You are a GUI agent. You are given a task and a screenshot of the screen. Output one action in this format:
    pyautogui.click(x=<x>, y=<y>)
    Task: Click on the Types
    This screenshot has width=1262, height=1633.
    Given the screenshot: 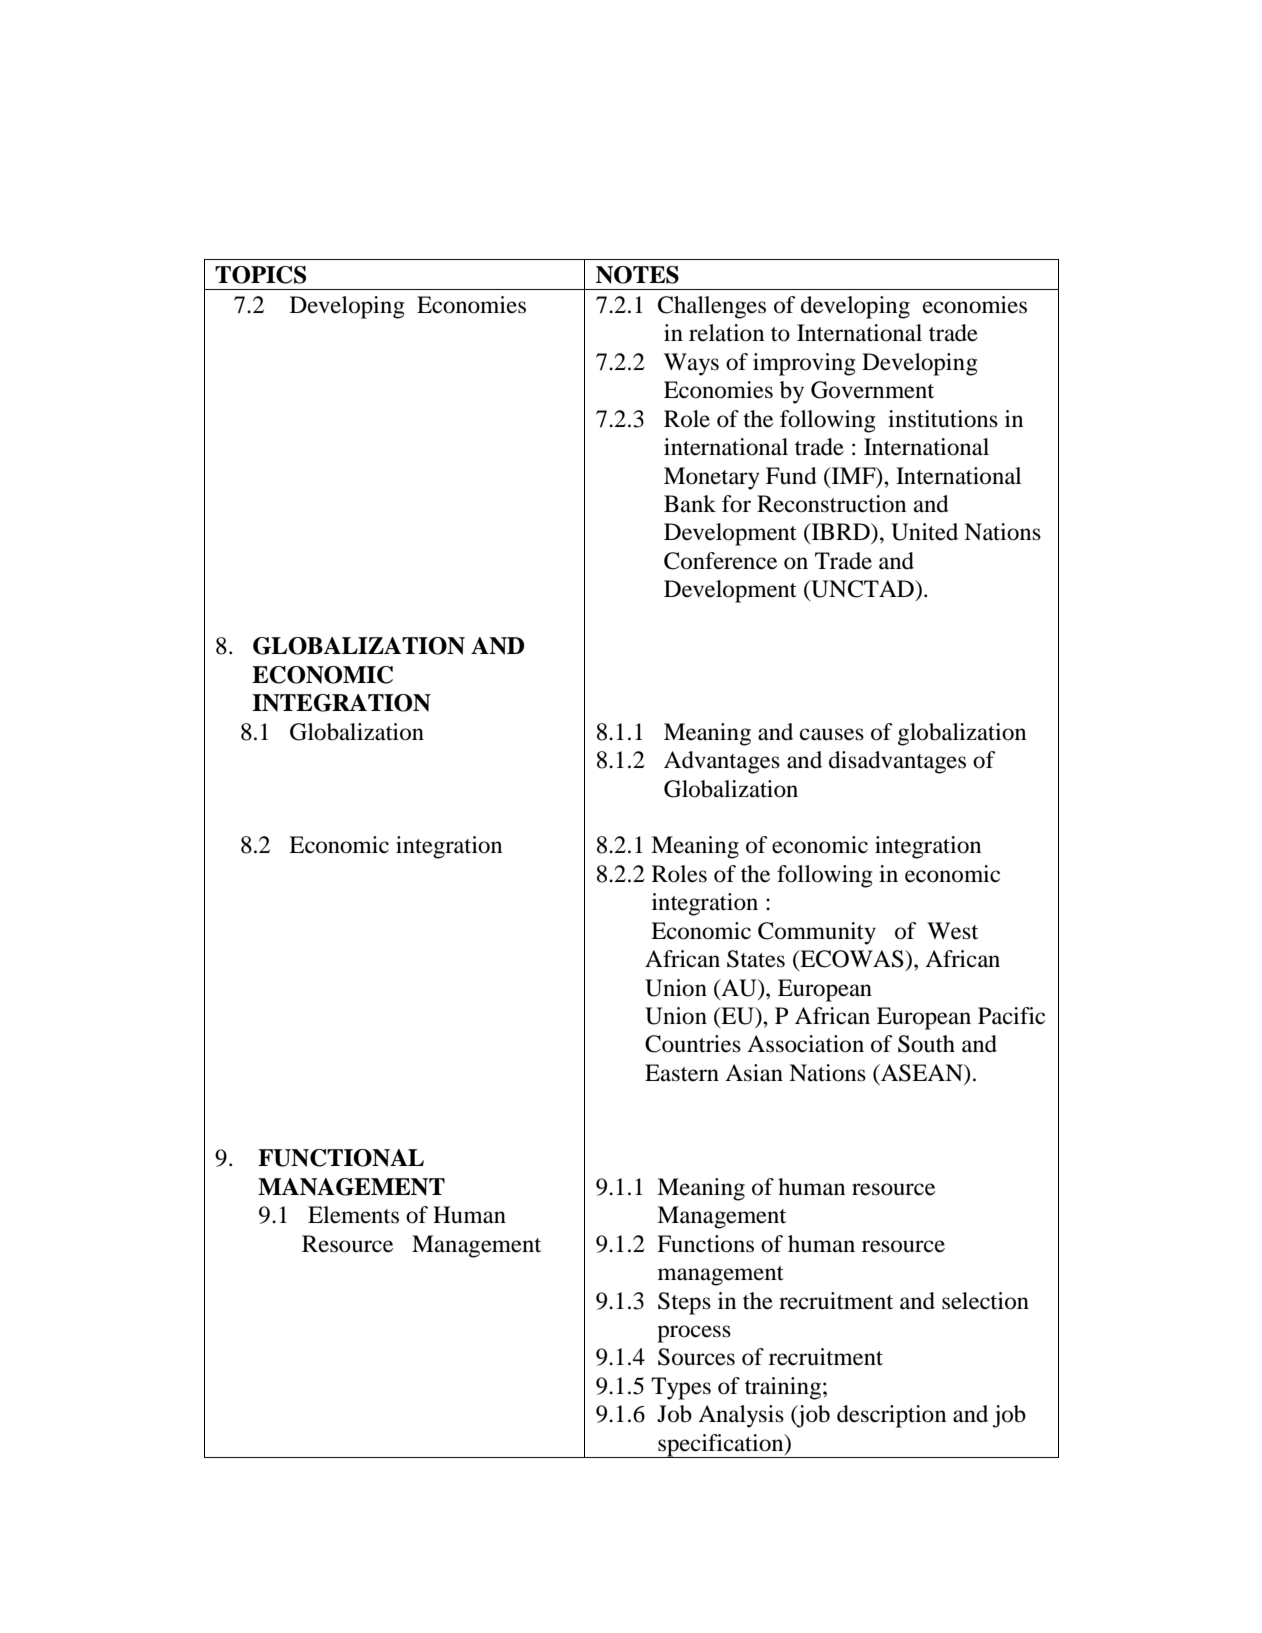 What is the action you would take?
    pyautogui.click(x=681, y=1388)
